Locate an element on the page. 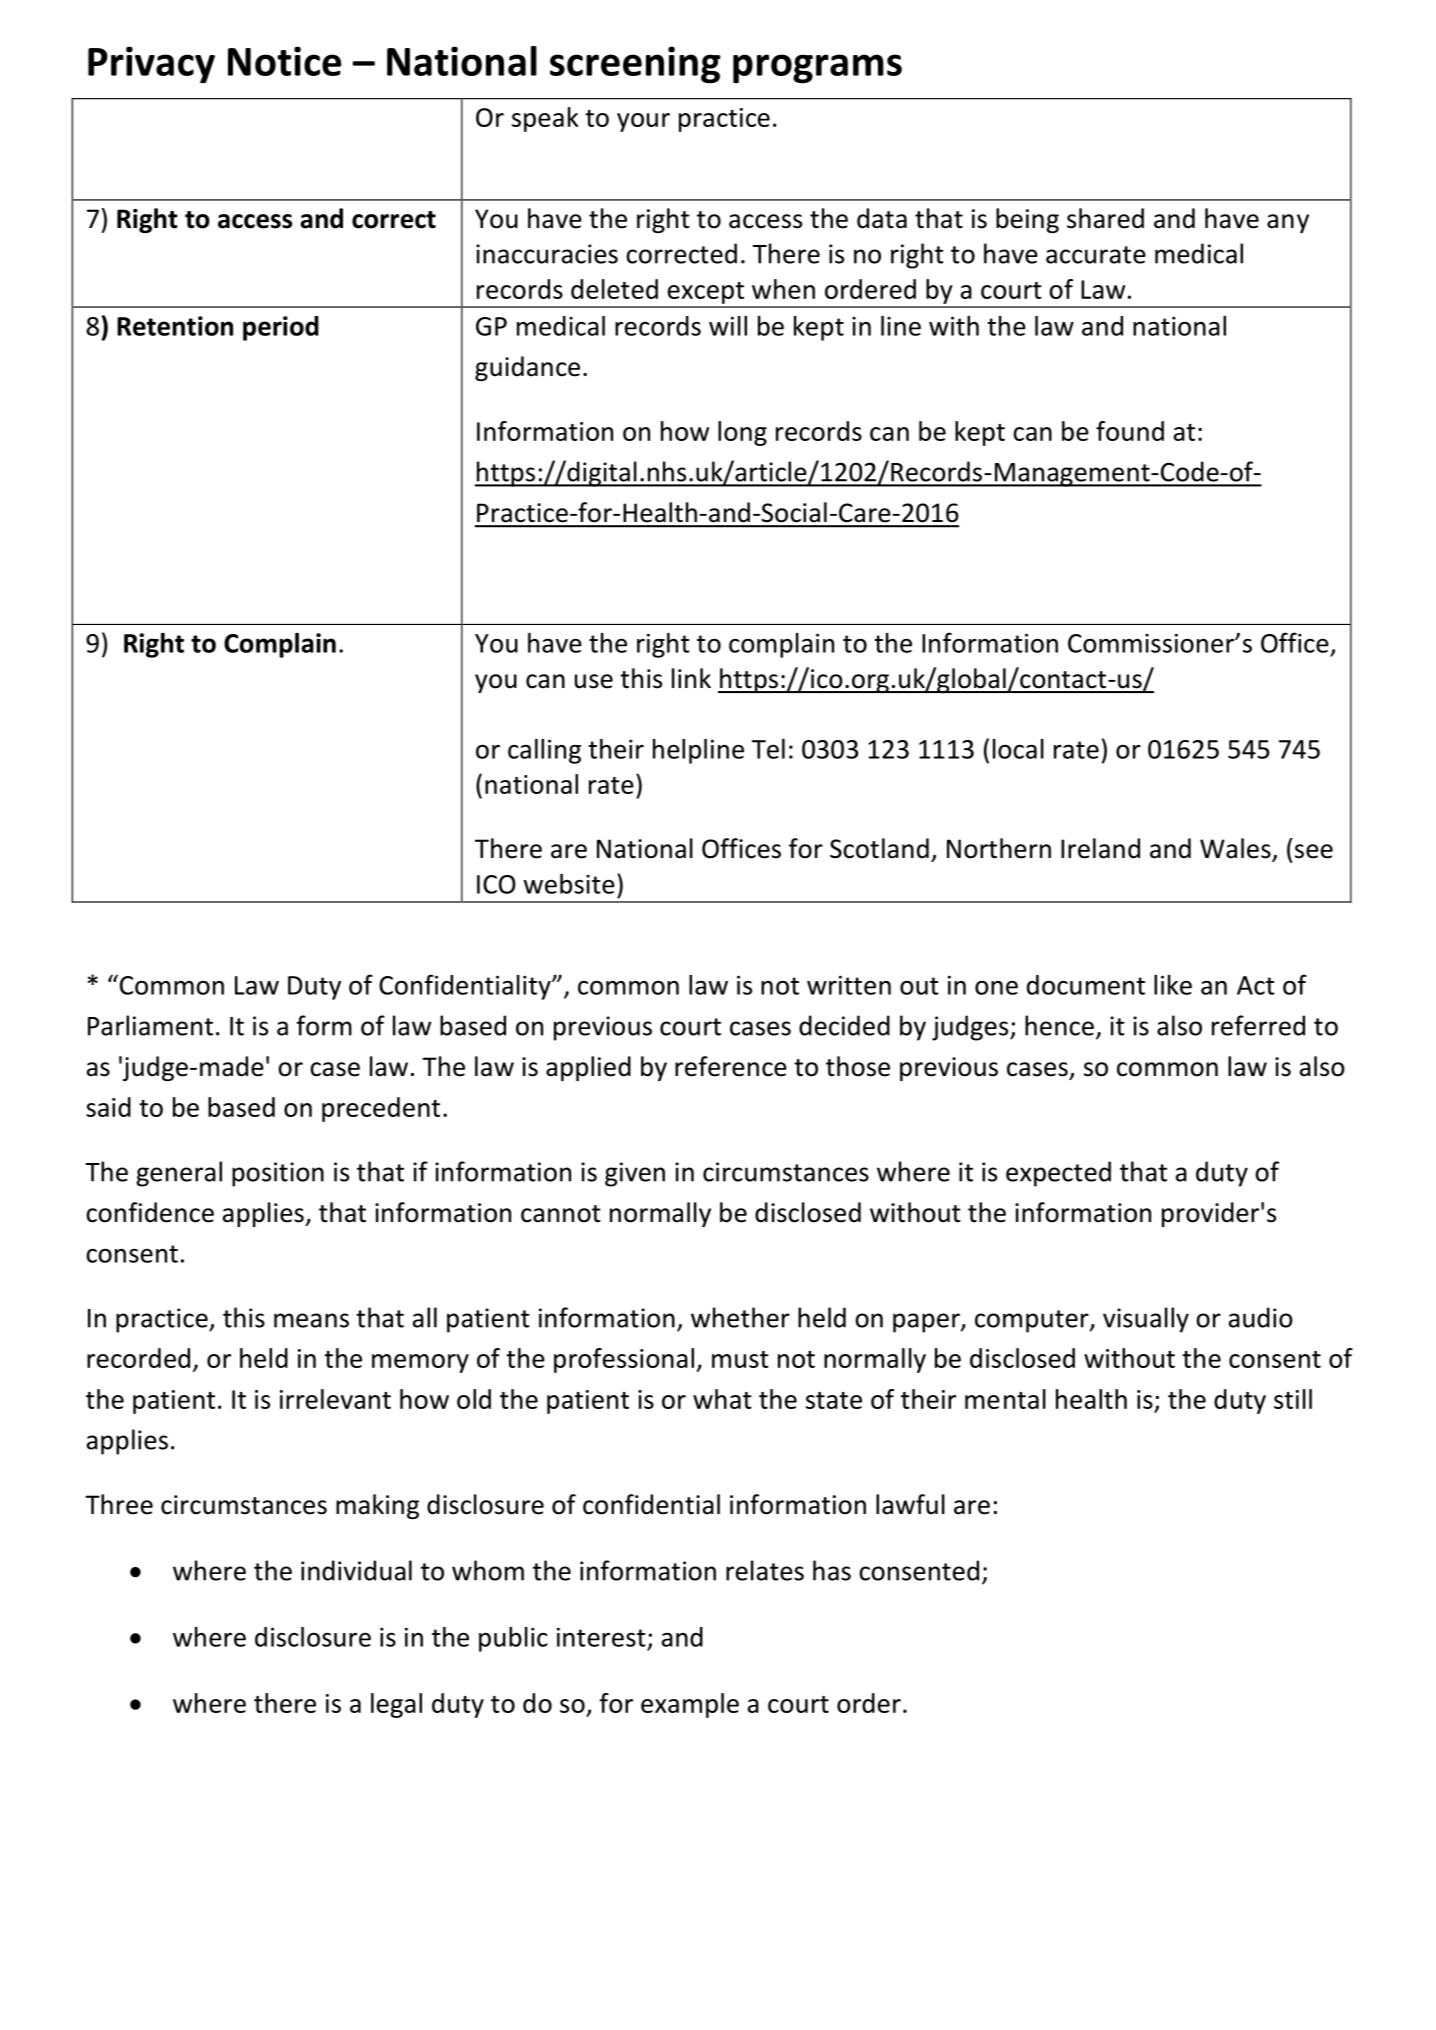  period is located at coordinates (281, 328).
